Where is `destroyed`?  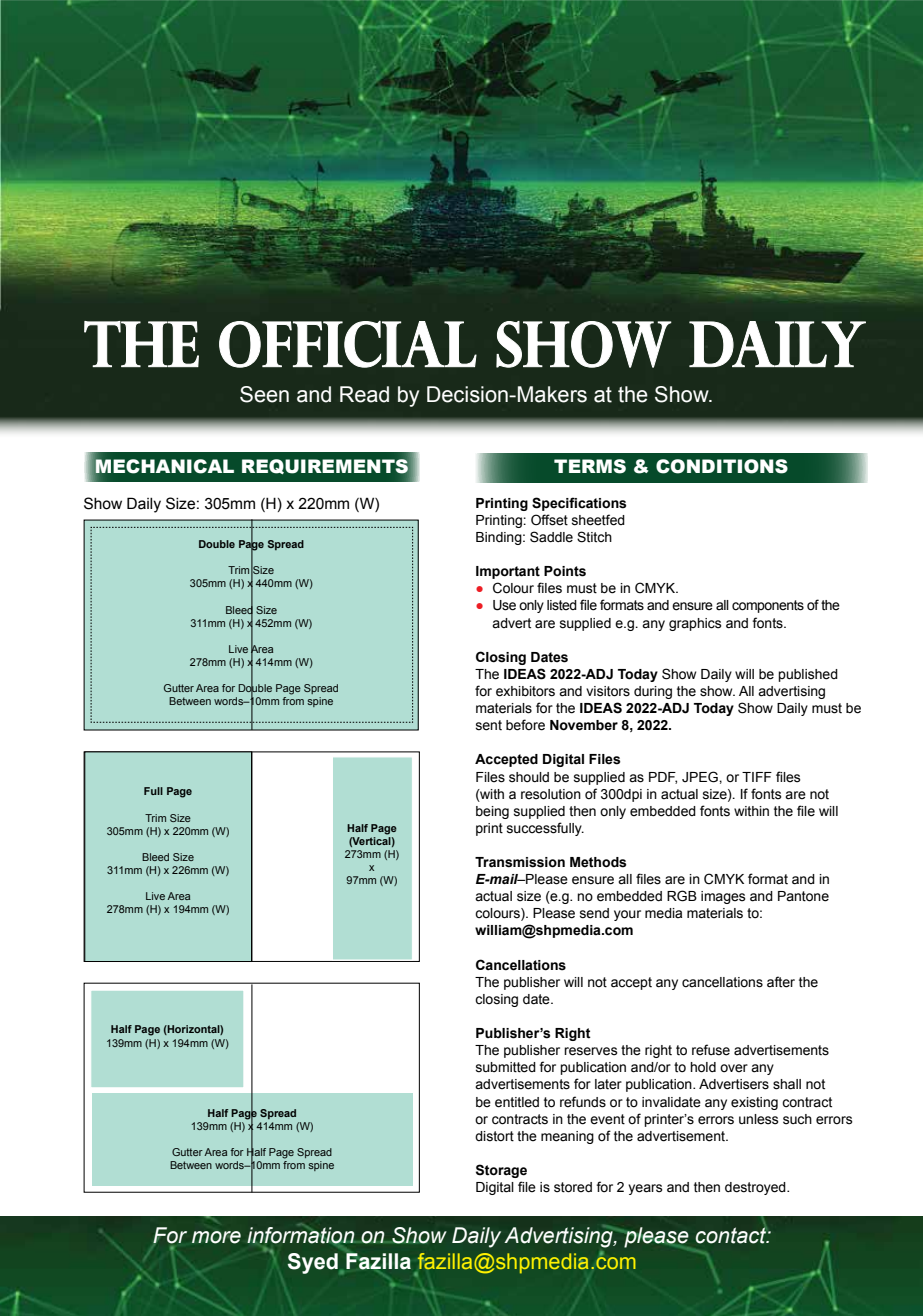
destroyed is located at coordinates (756, 1188).
